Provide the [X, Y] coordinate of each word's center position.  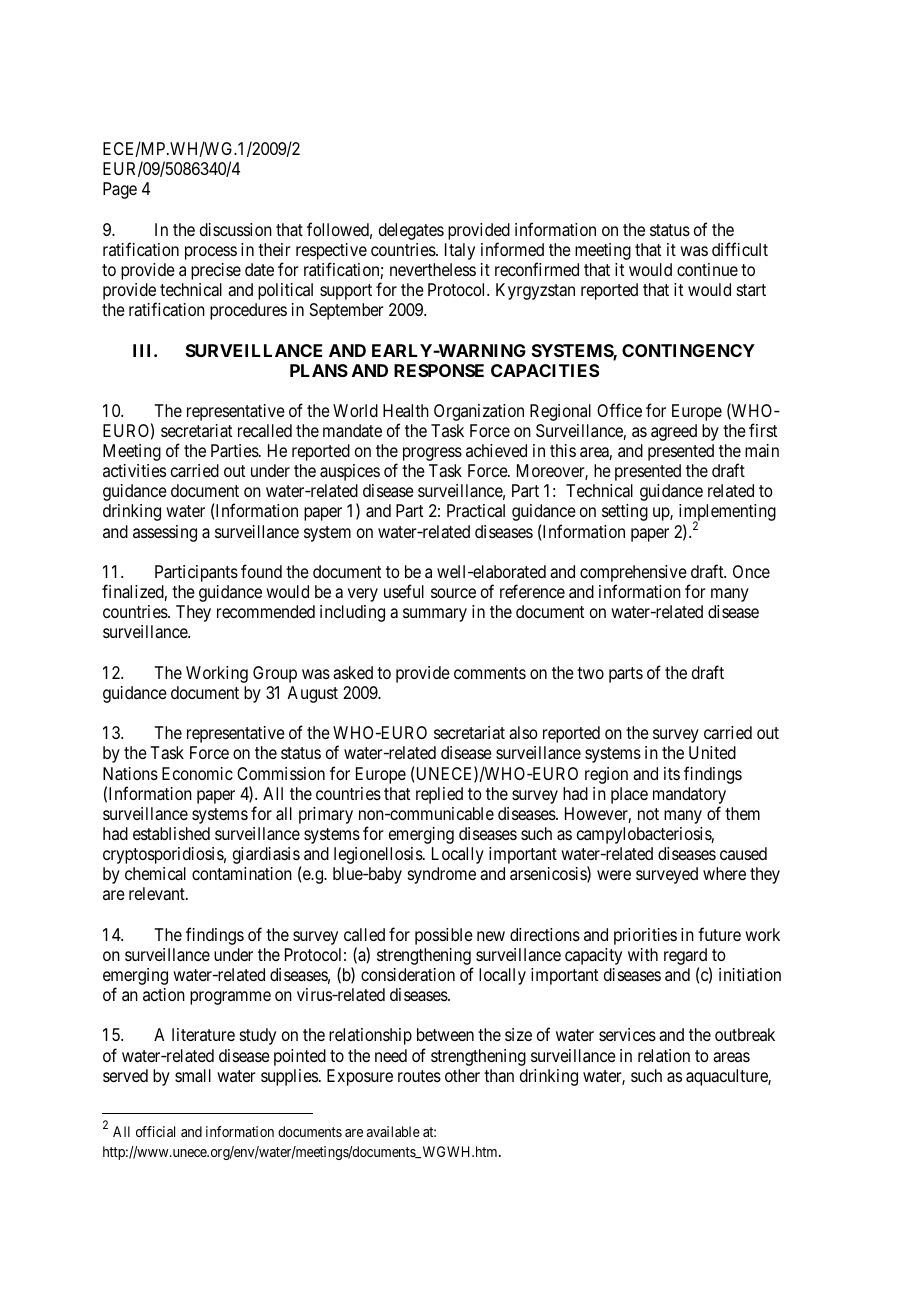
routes [419, 1076]
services [627, 1034]
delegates [411, 231]
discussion [236, 229]
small [193, 1075]
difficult [740, 249]
